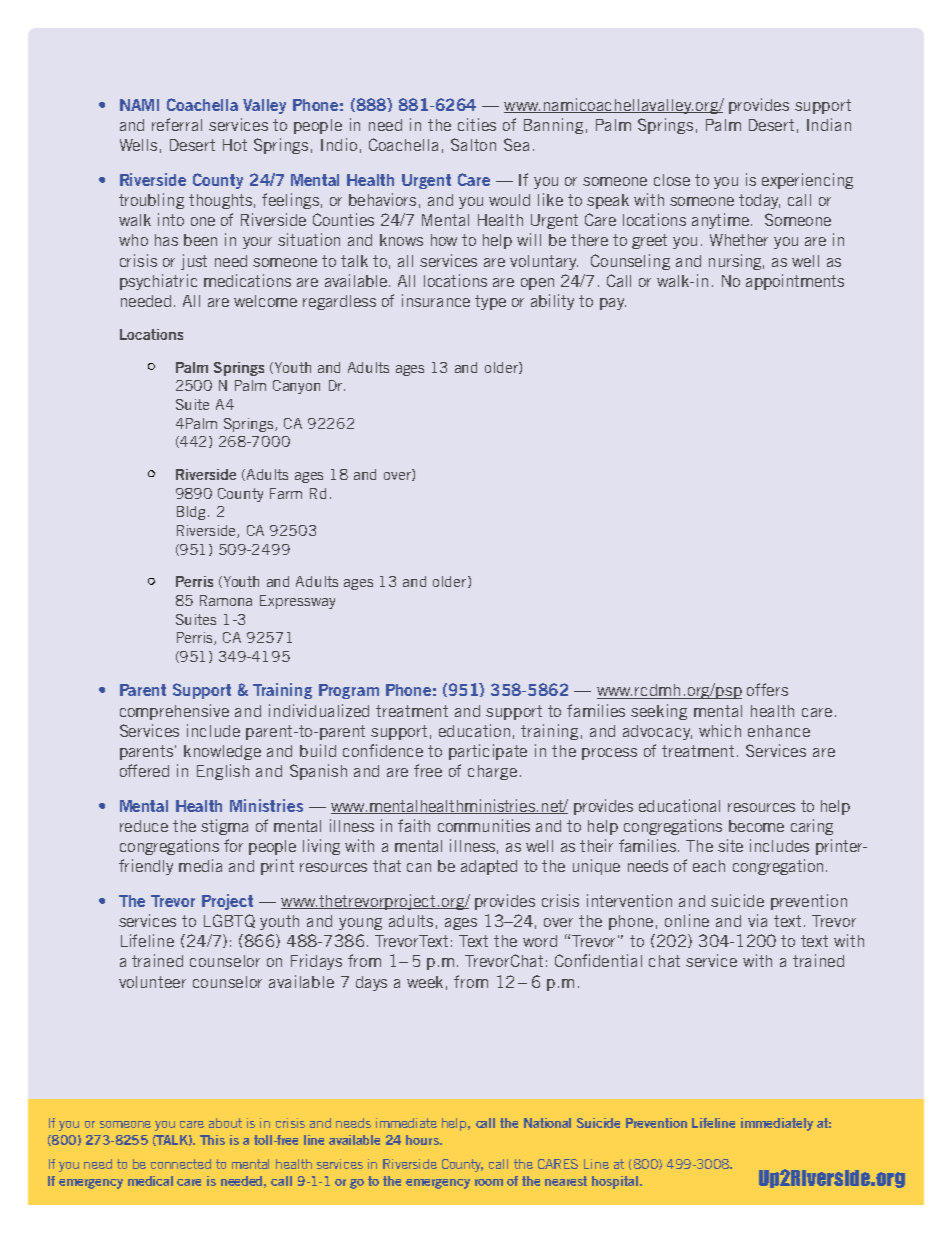 This screenshot has width=952, height=1233. I want to click on Sea, so click(516, 144).
